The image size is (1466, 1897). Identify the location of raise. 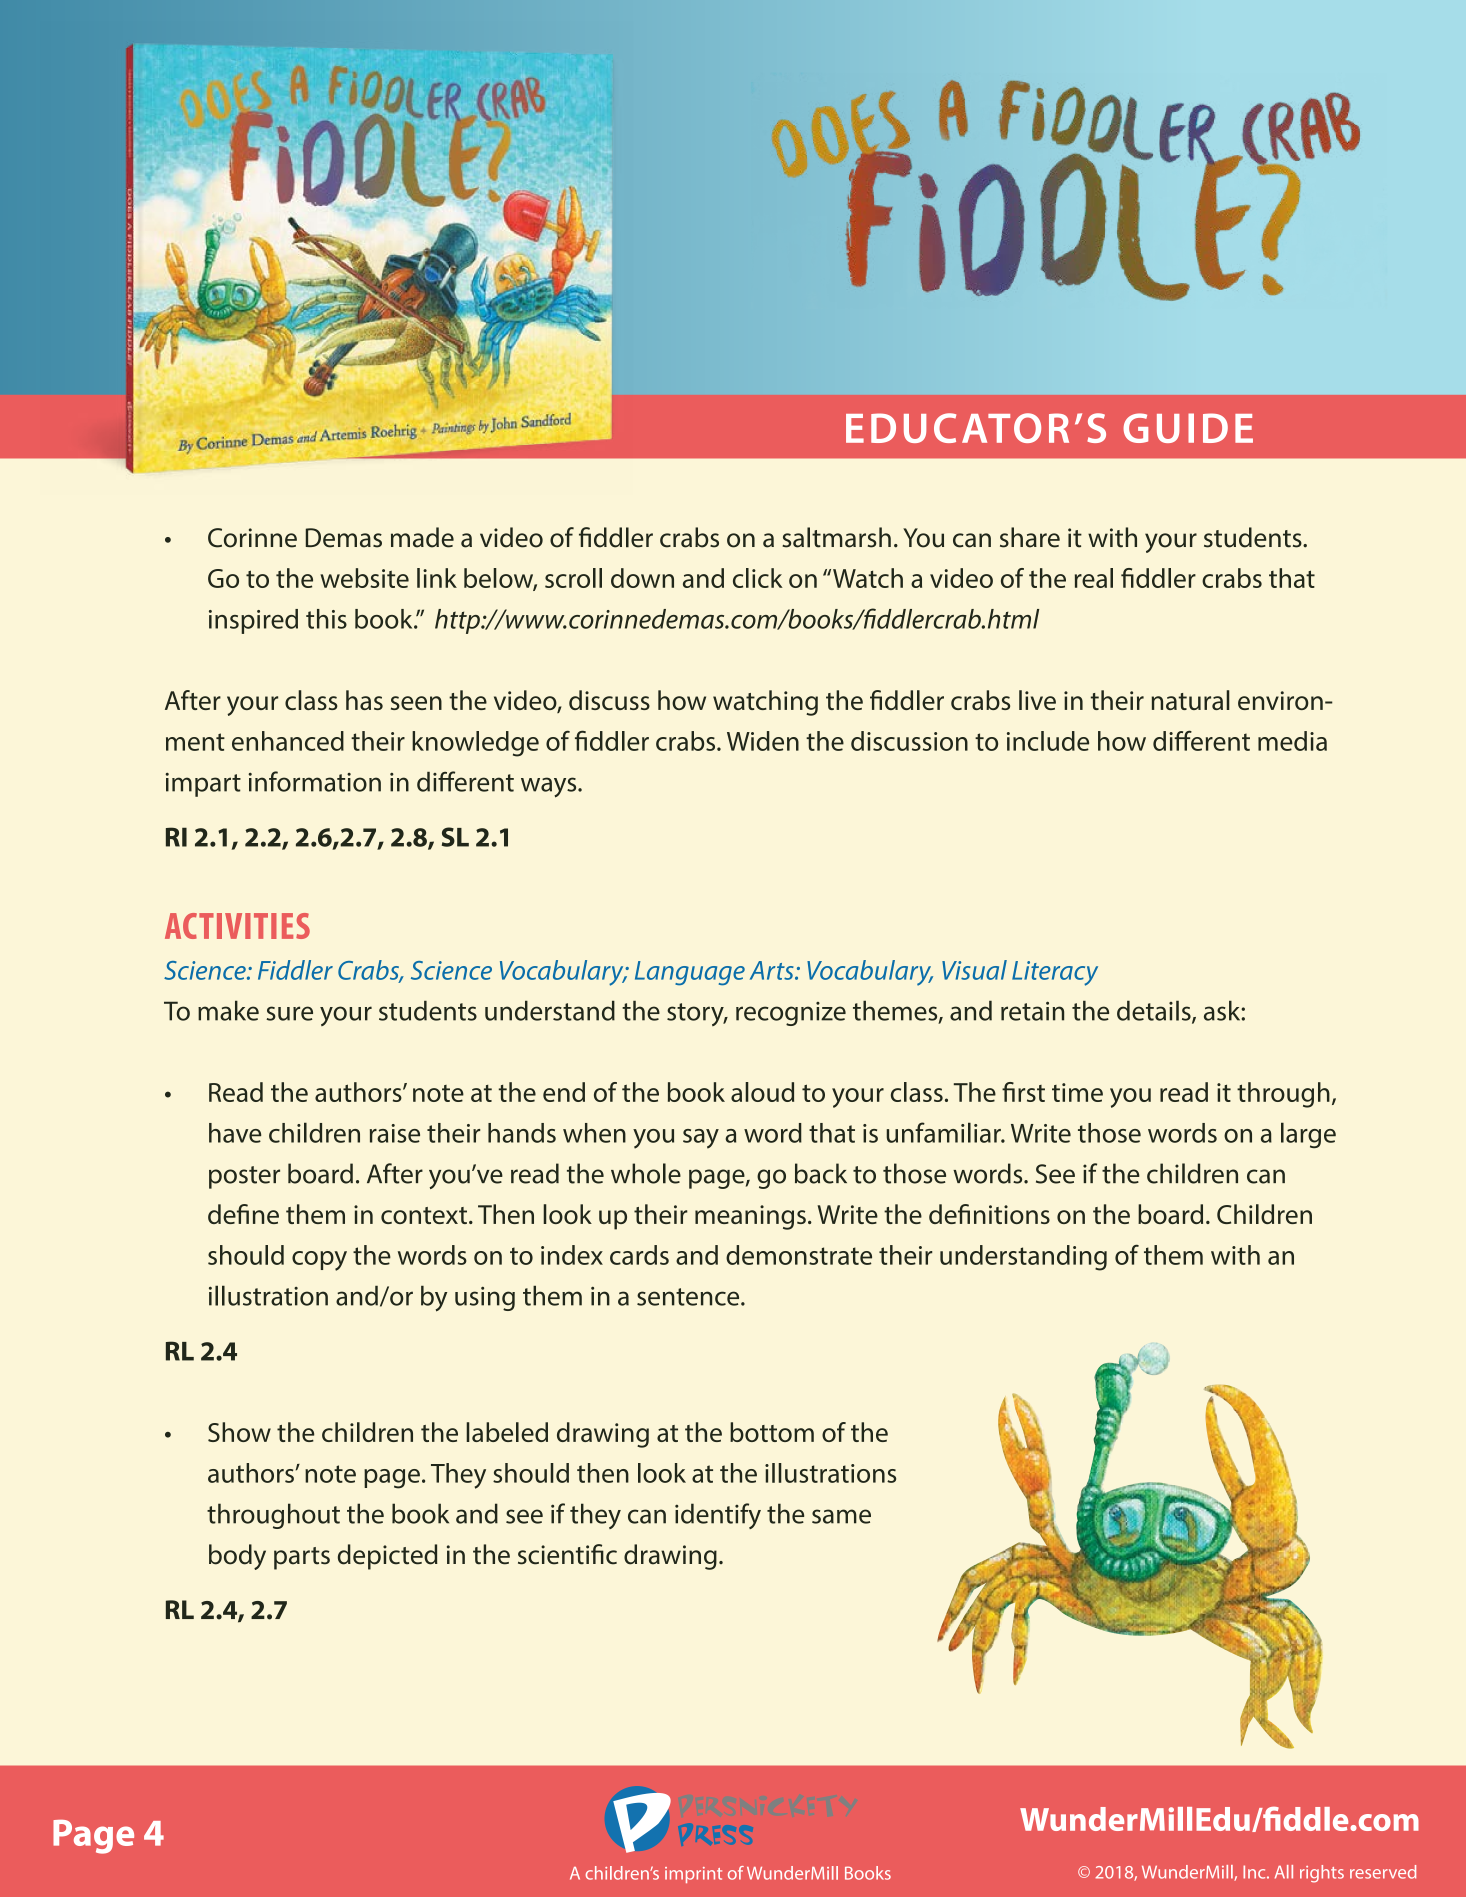
(395, 1133).
